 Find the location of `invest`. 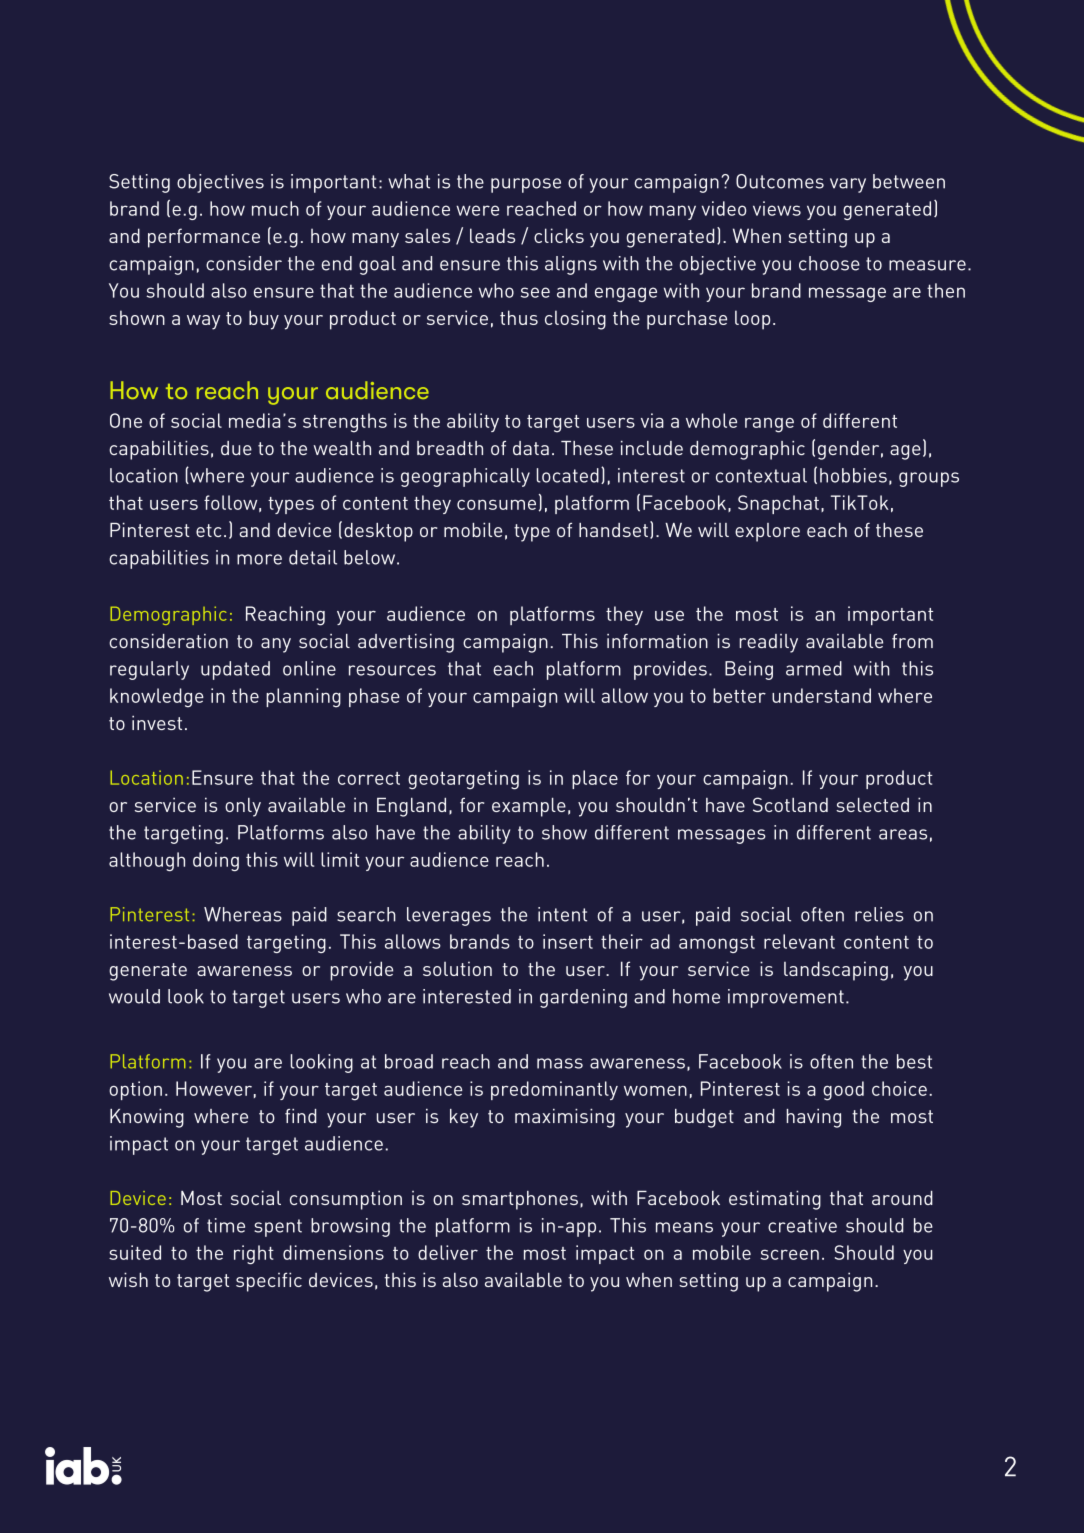

invest is located at coordinates (157, 723).
